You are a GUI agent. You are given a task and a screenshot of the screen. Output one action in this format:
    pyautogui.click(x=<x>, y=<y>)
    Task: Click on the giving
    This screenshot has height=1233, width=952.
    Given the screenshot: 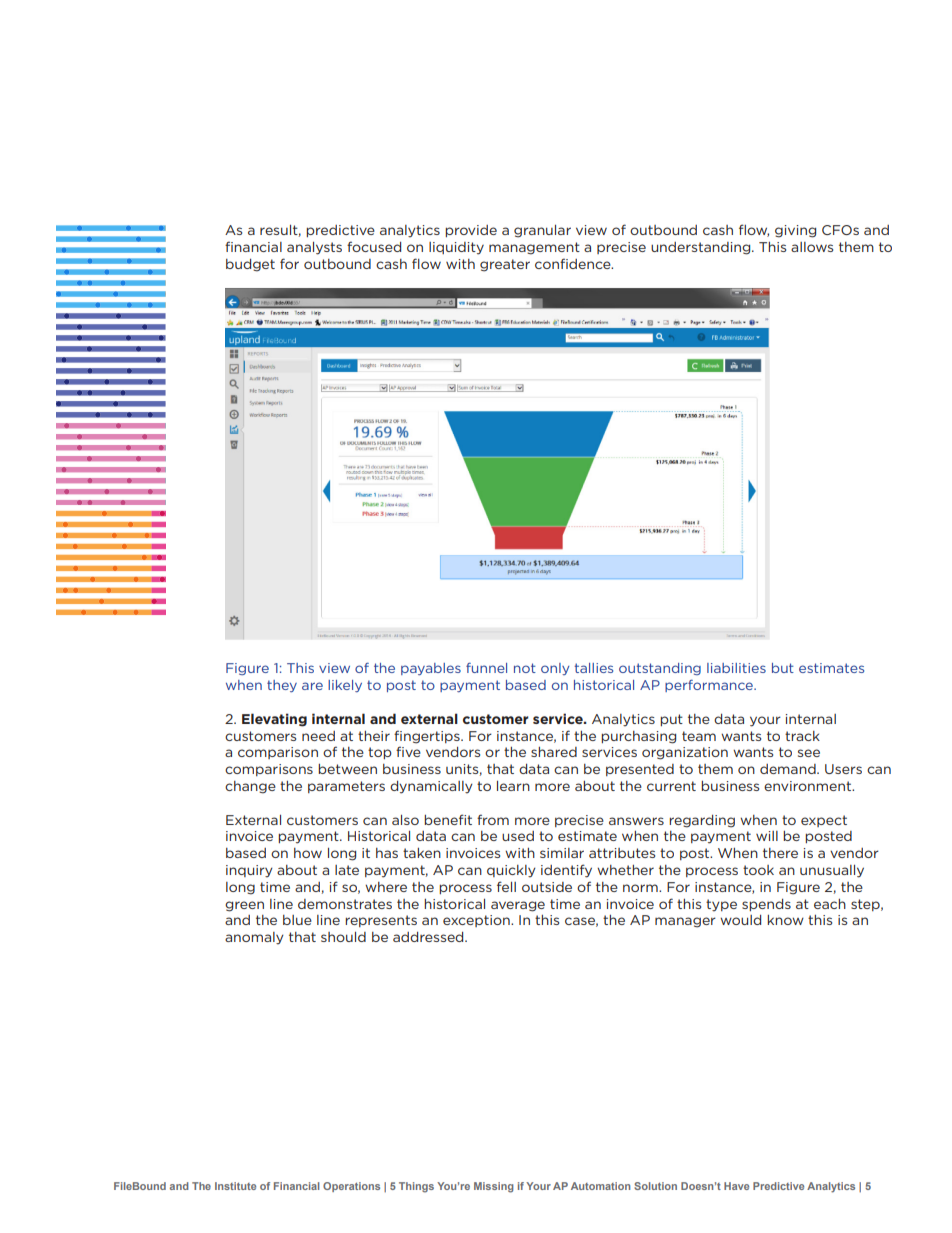 What is the action you would take?
    pyautogui.click(x=795, y=231)
